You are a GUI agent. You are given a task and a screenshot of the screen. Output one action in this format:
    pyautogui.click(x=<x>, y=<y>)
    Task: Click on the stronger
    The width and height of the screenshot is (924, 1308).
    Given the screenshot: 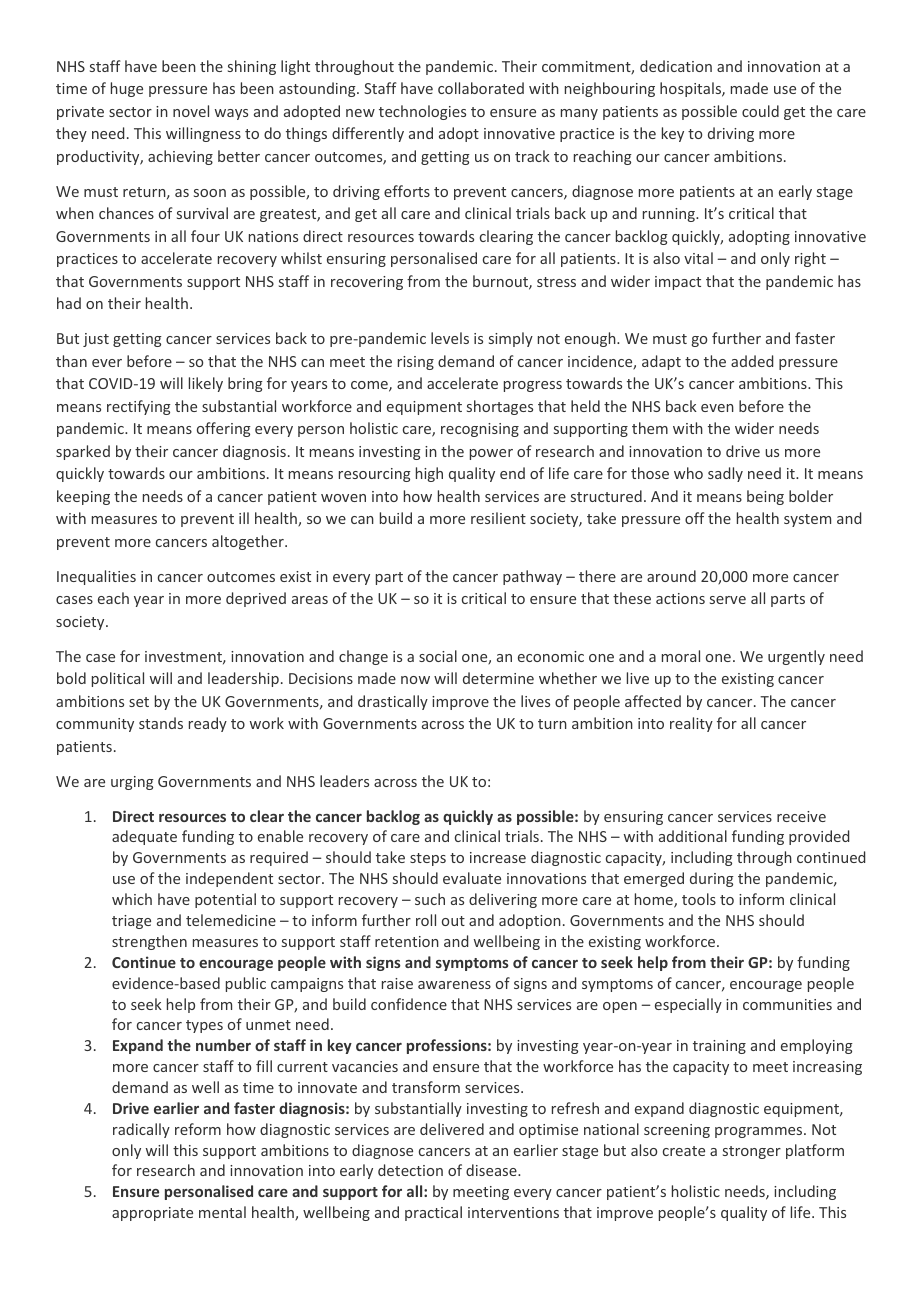 What is the action you would take?
    pyautogui.click(x=752, y=1152)
